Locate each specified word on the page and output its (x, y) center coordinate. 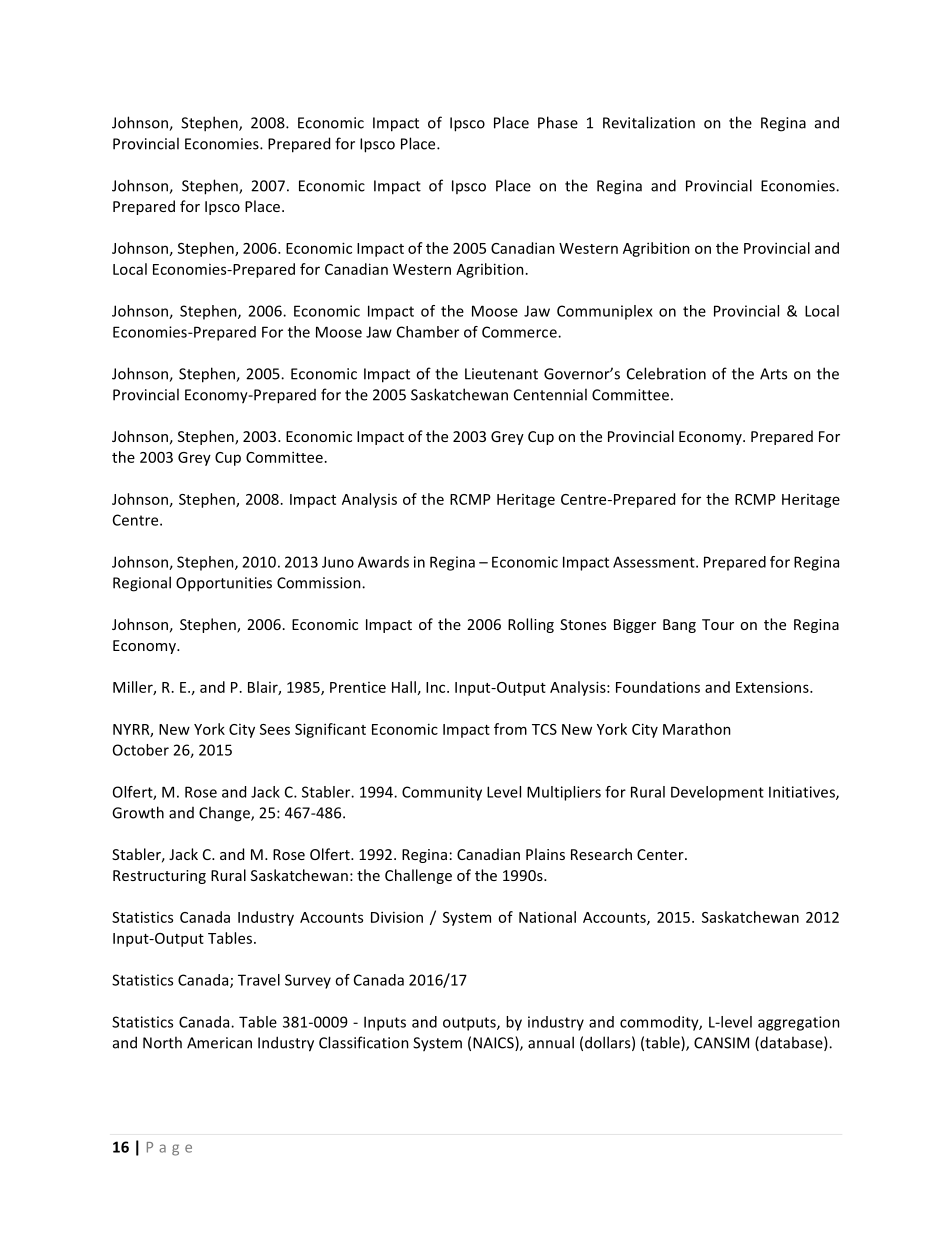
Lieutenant (501, 374)
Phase (558, 122)
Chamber (428, 332)
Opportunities (224, 584)
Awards (383, 562)
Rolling (531, 625)
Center (661, 854)
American (219, 1043)
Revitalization (649, 122)
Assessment (655, 562)
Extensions (773, 687)
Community (442, 793)
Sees (275, 729)
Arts (773, 374)
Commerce (520, 332)
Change (225, 814)
